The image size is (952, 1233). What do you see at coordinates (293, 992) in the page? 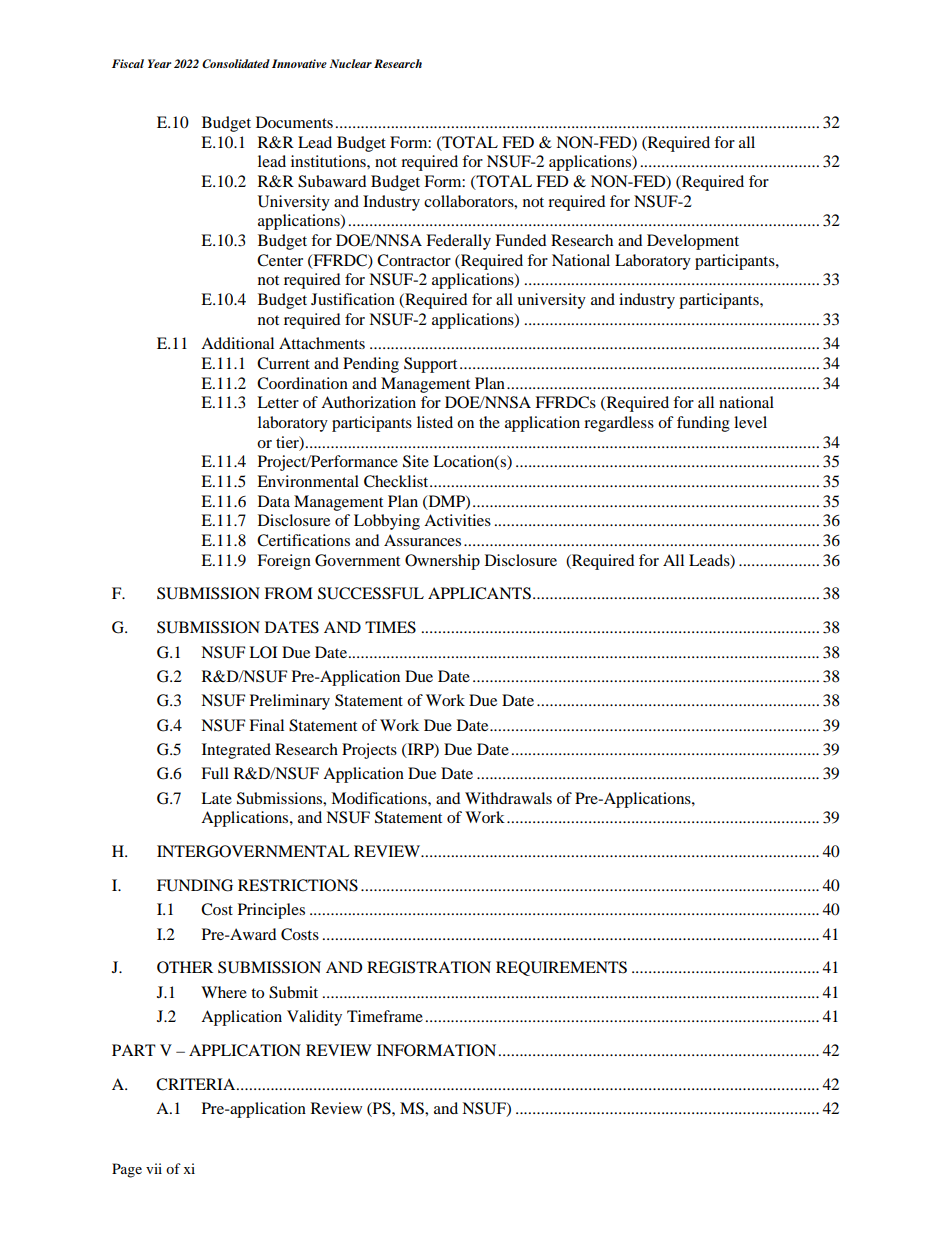
I see `Submit` at bounding box center [293, 992].
